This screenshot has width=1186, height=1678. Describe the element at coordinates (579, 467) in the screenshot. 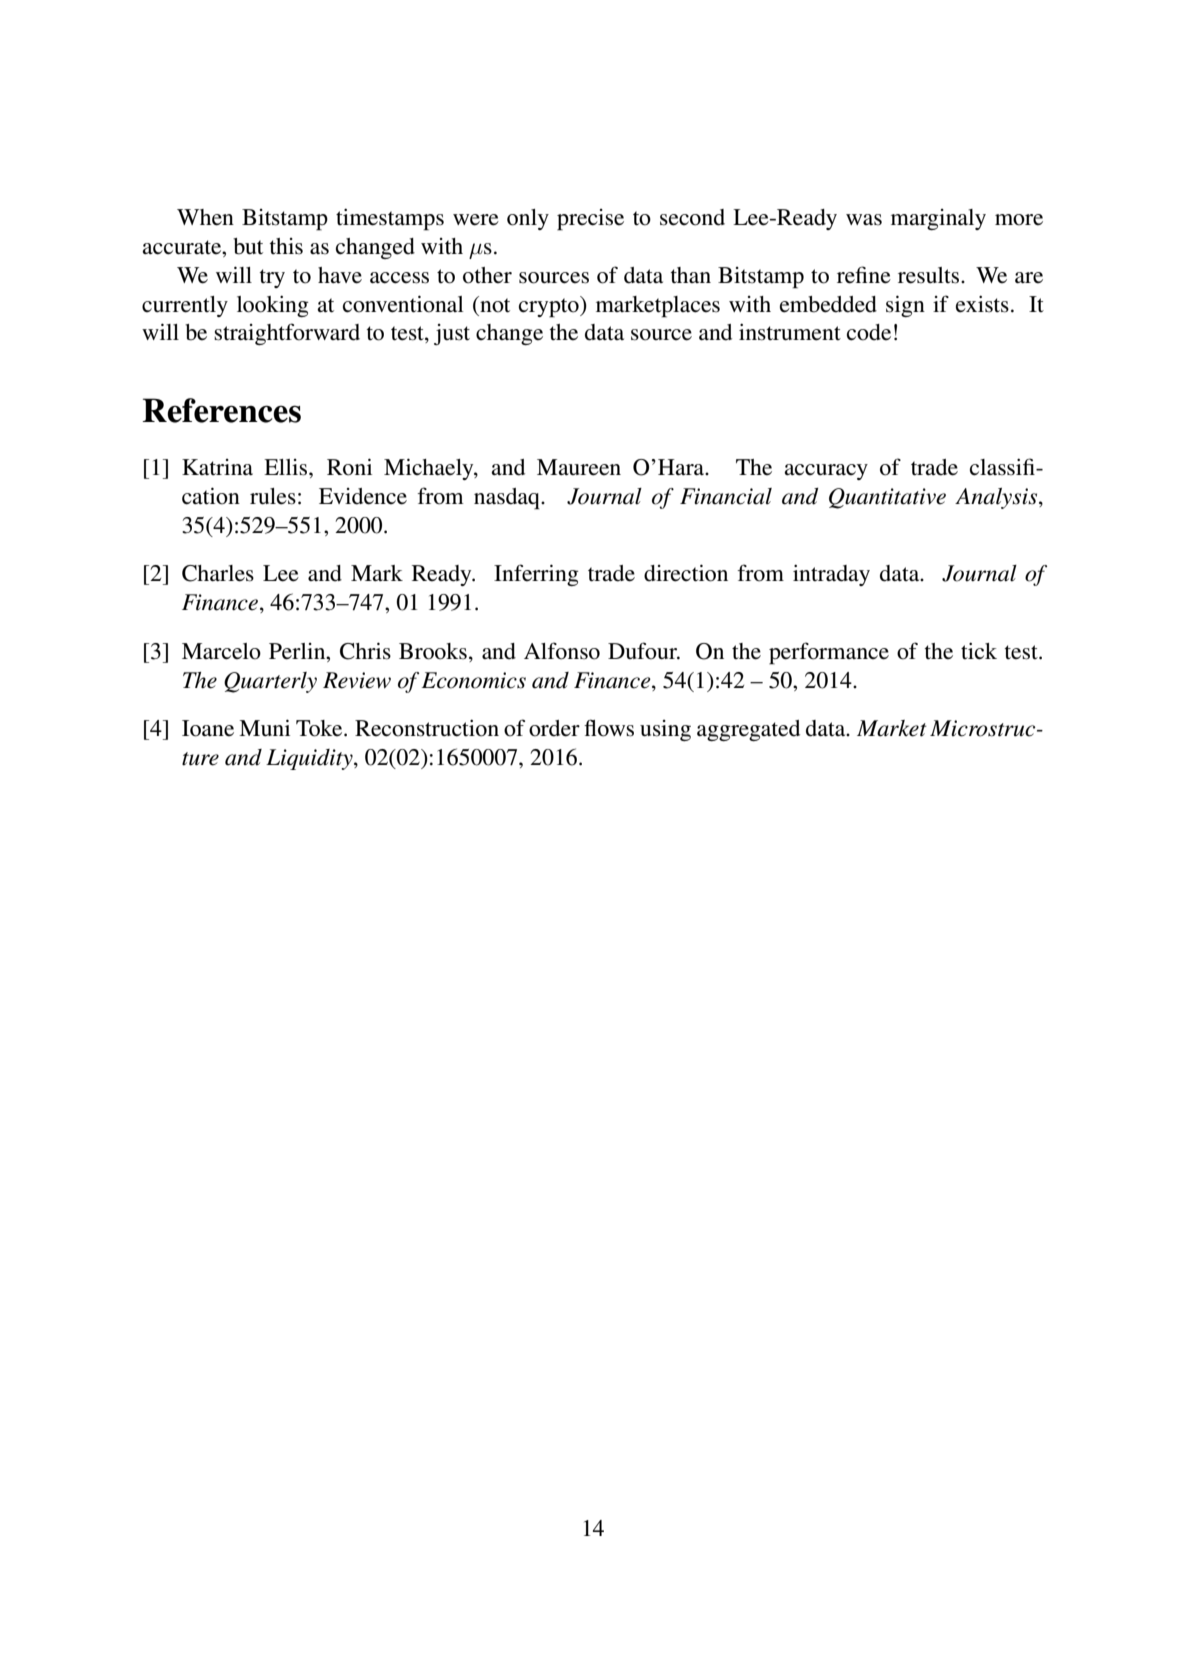

I see `Maureen` at that location.
